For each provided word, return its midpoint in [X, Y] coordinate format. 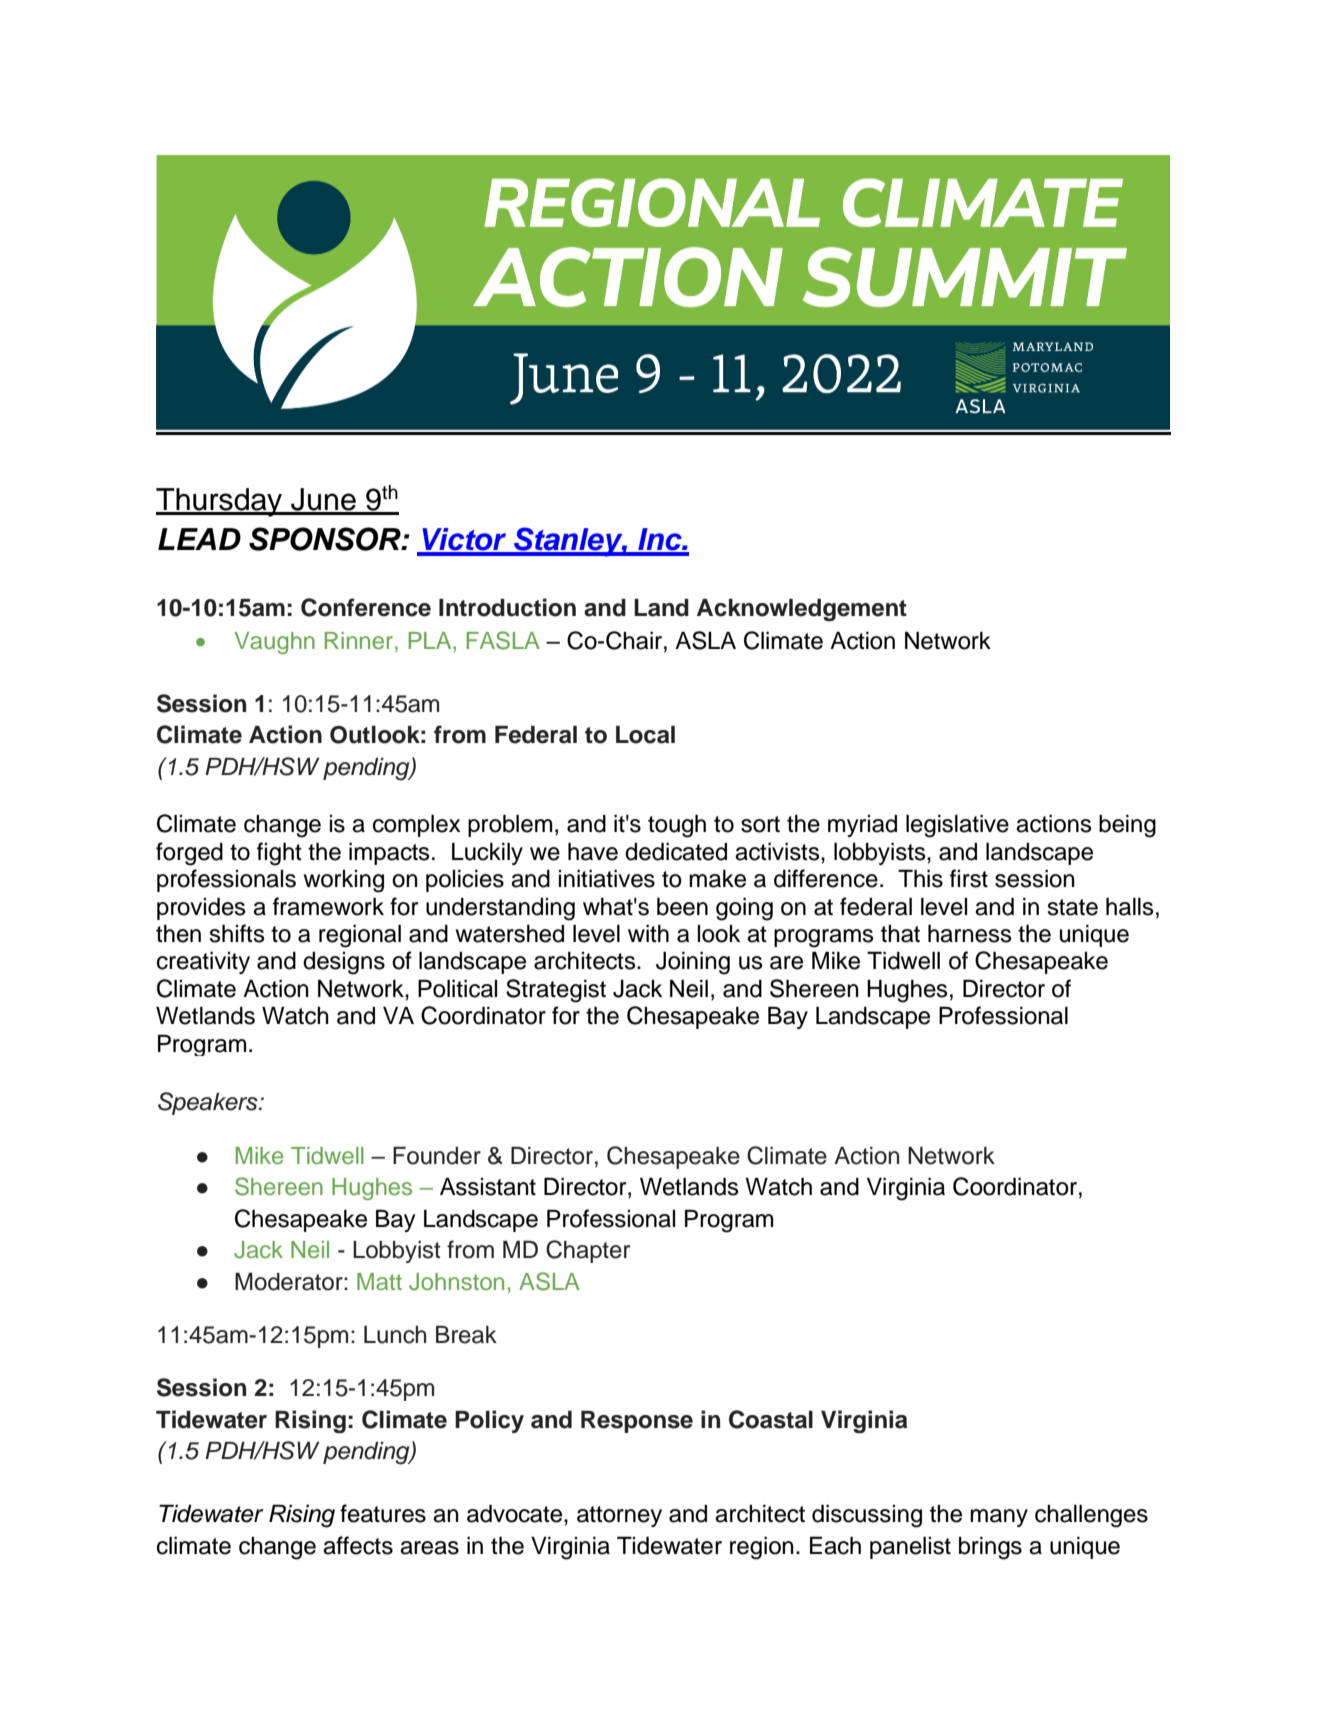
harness [969, 933]
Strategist [556, 991]
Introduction [507, 607]
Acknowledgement [802, 610]
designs [344, 963]
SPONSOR [326, 539]
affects [358, 1545]
